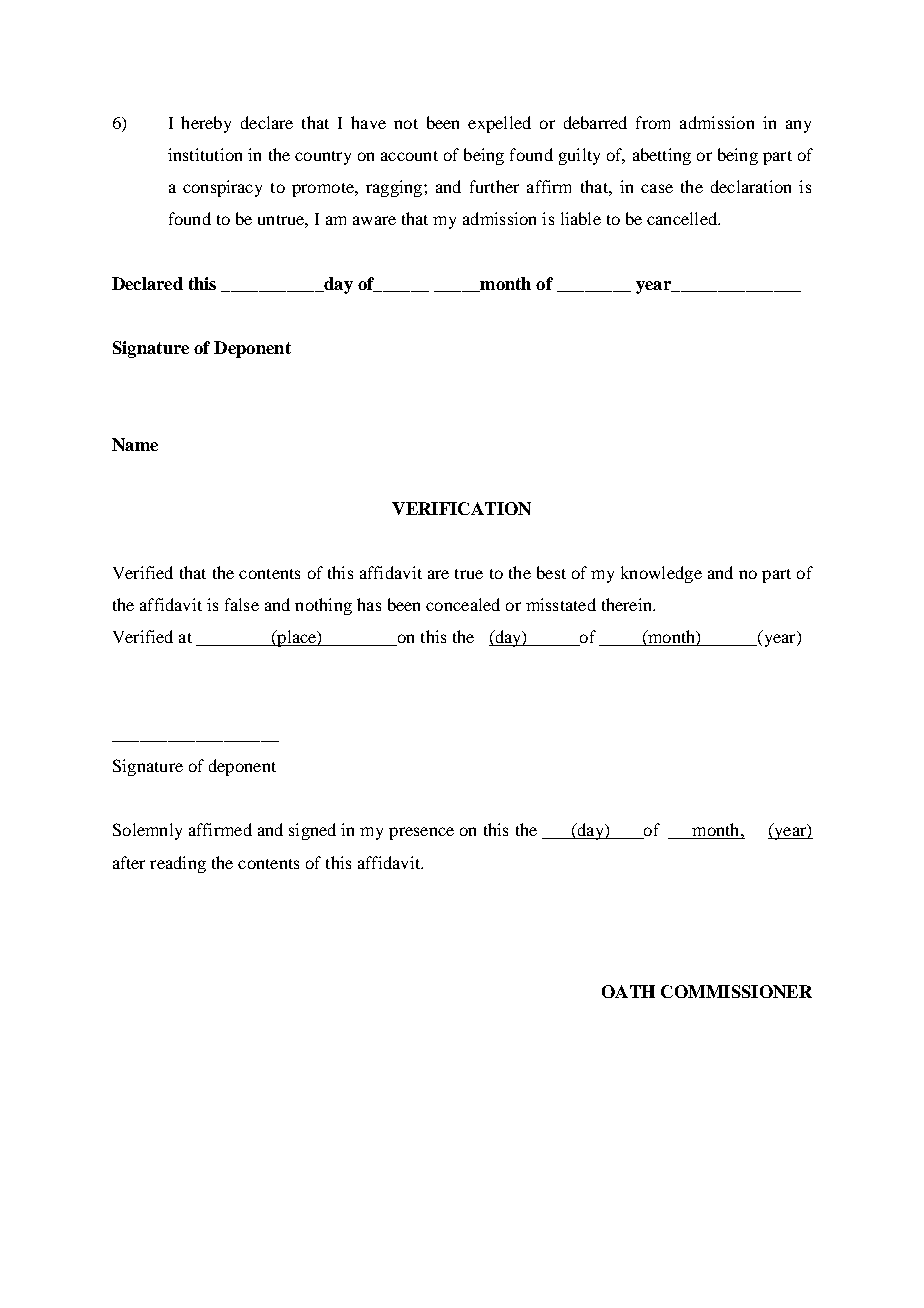 The image size is (924, 1308). I want to click on knowledge, so click(661, 574).
